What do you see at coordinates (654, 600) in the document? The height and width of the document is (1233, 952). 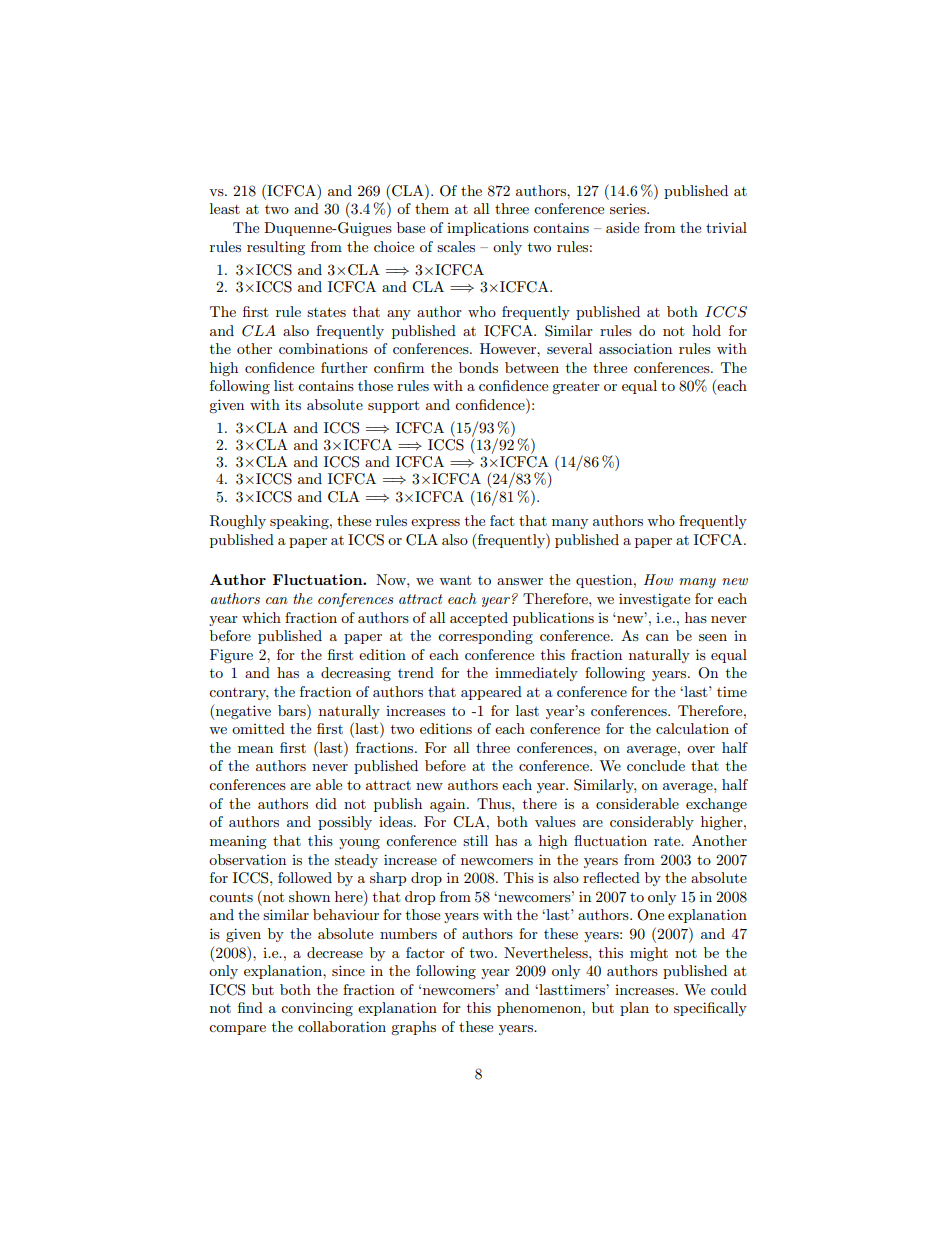 I see `investigate` at bounding box center [654, 600].
